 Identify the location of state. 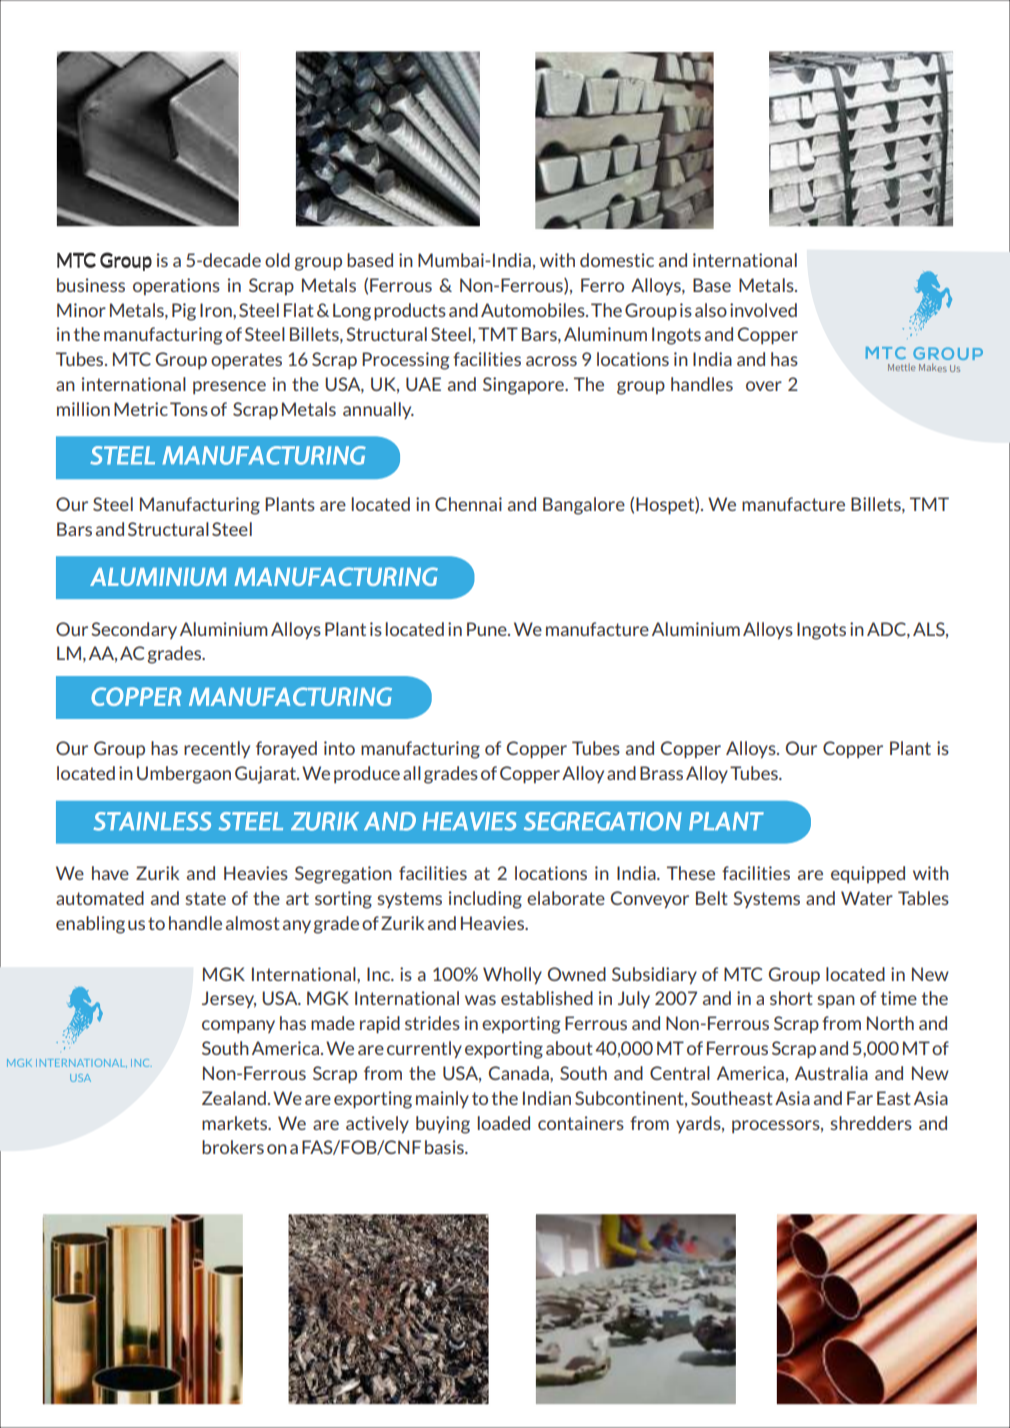
(206, 898).
